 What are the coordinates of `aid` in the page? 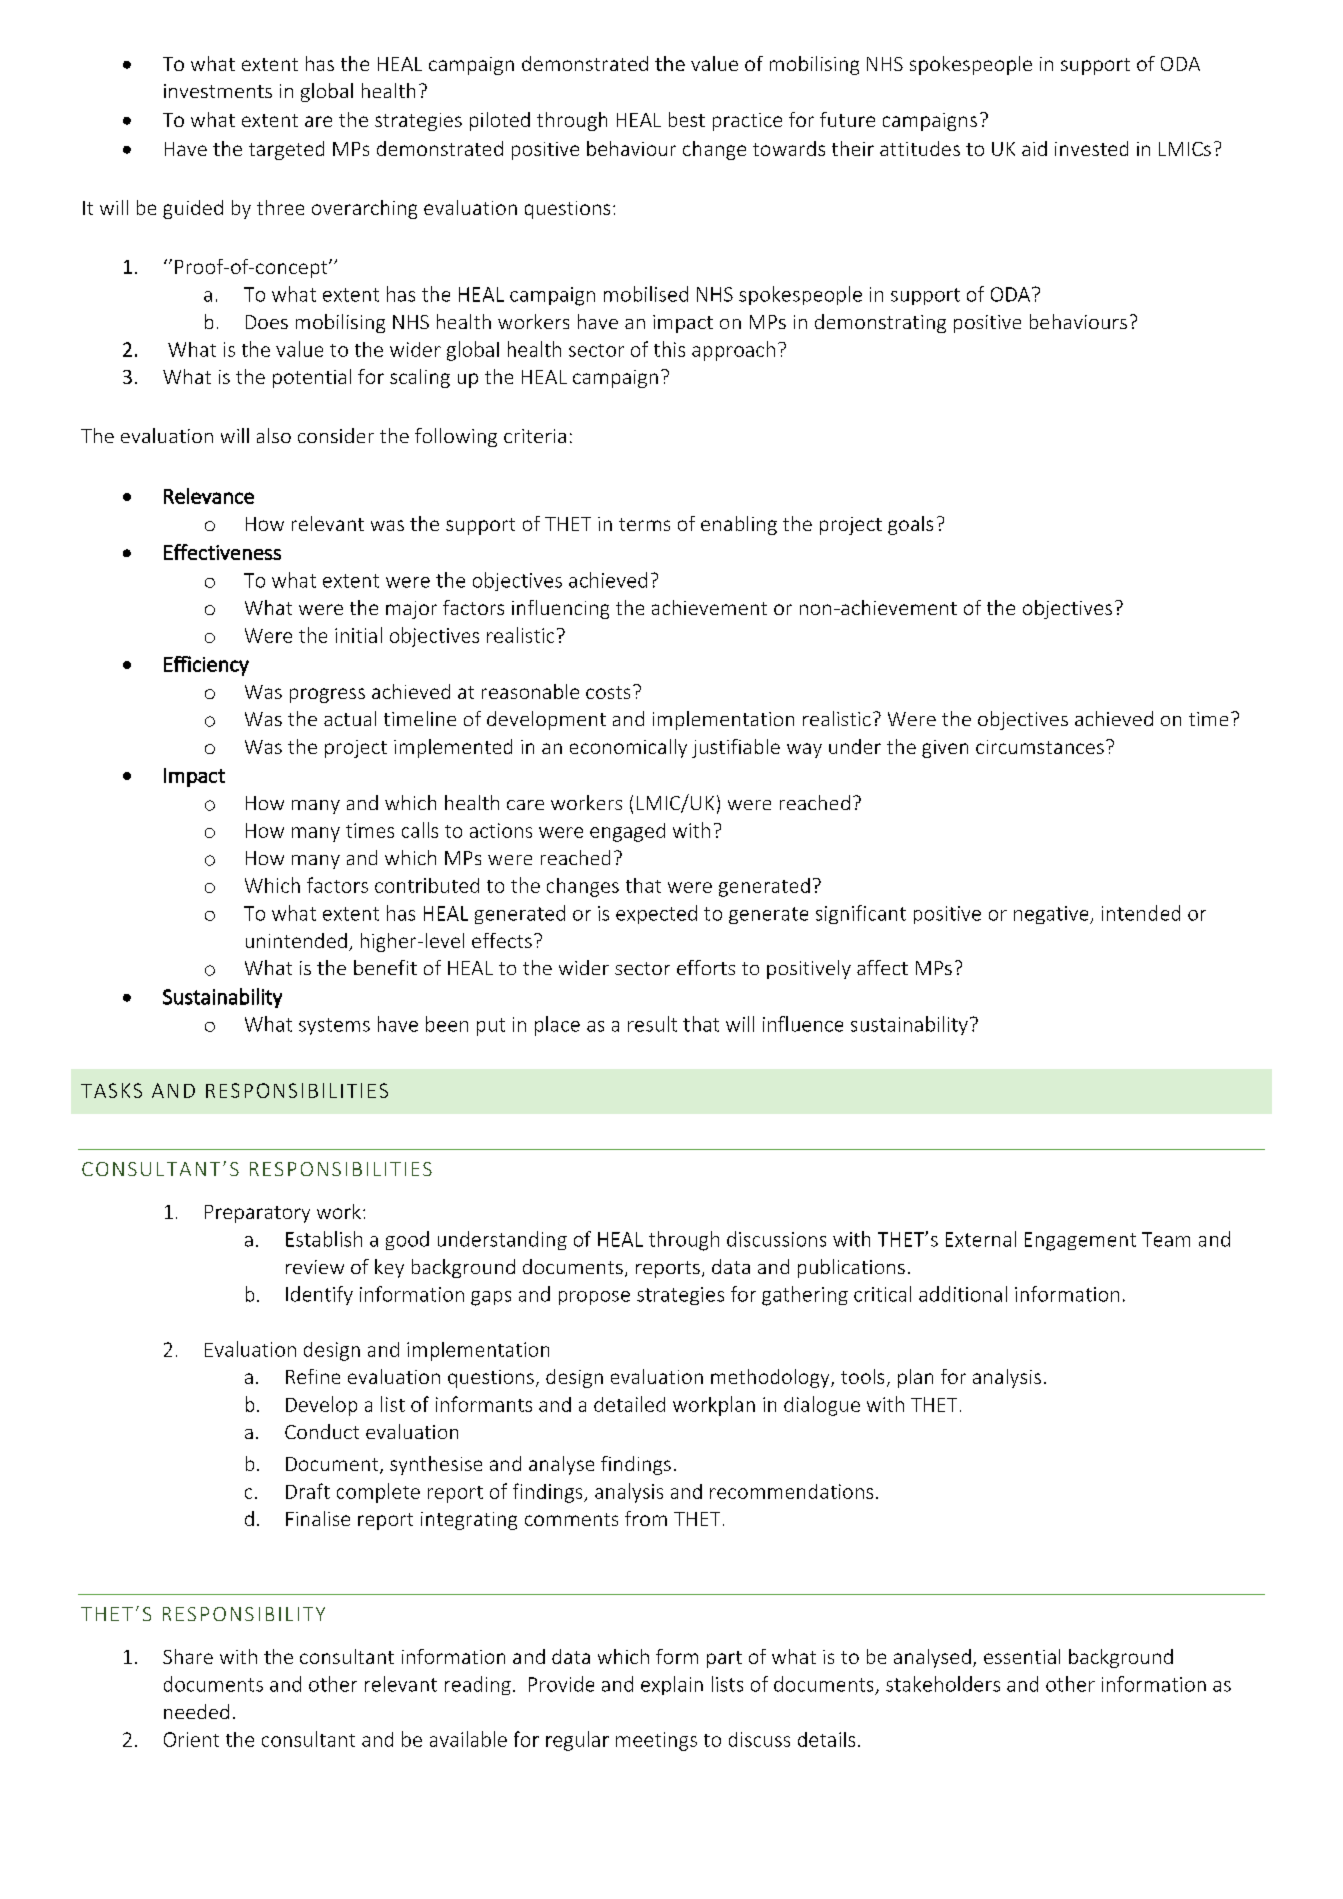 It's located at (1034, 148).
